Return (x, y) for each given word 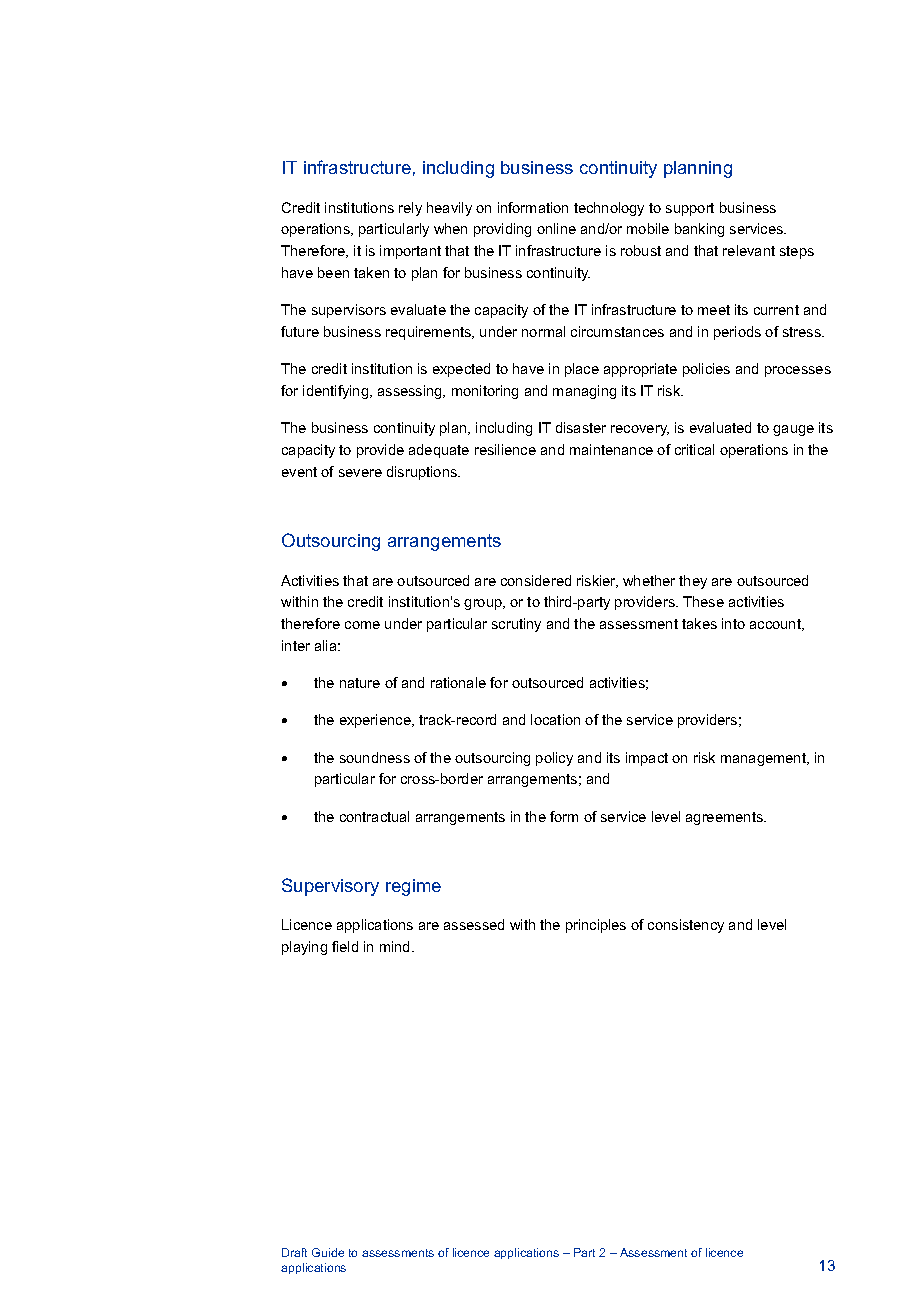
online (556, 228)
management (765, 759)
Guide (328, 1252)
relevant (749, 250)
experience (376, 721)
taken (371, 272)
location (555, 719)
